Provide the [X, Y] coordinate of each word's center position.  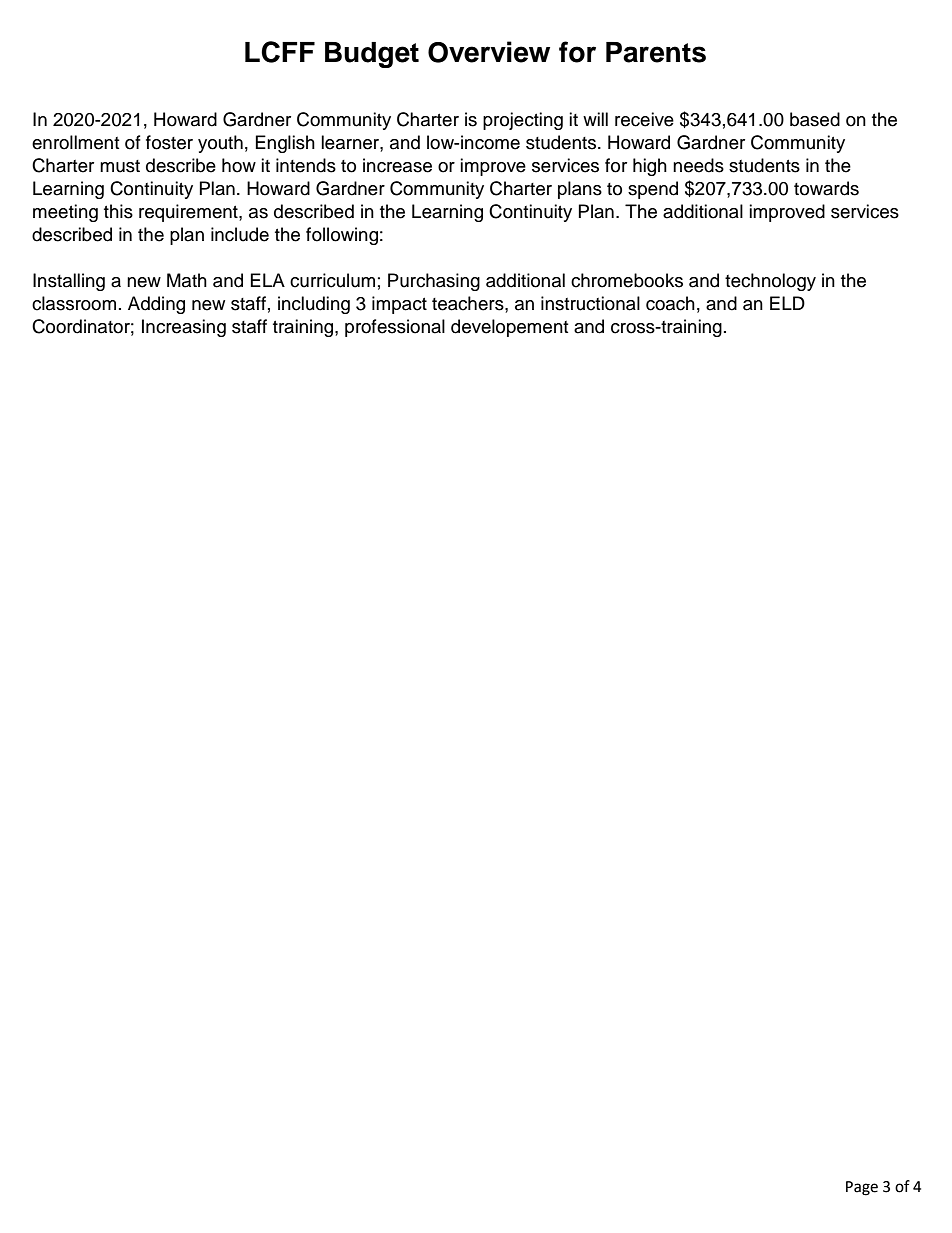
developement [509, 328]
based [815, 119]
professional [395, 328]
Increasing [184, 328]
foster [169, 142]
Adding [156, 305]
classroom [74, 303]
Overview [489, 52]
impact [399, 305]
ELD [787, 303]
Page [862, 1188]
